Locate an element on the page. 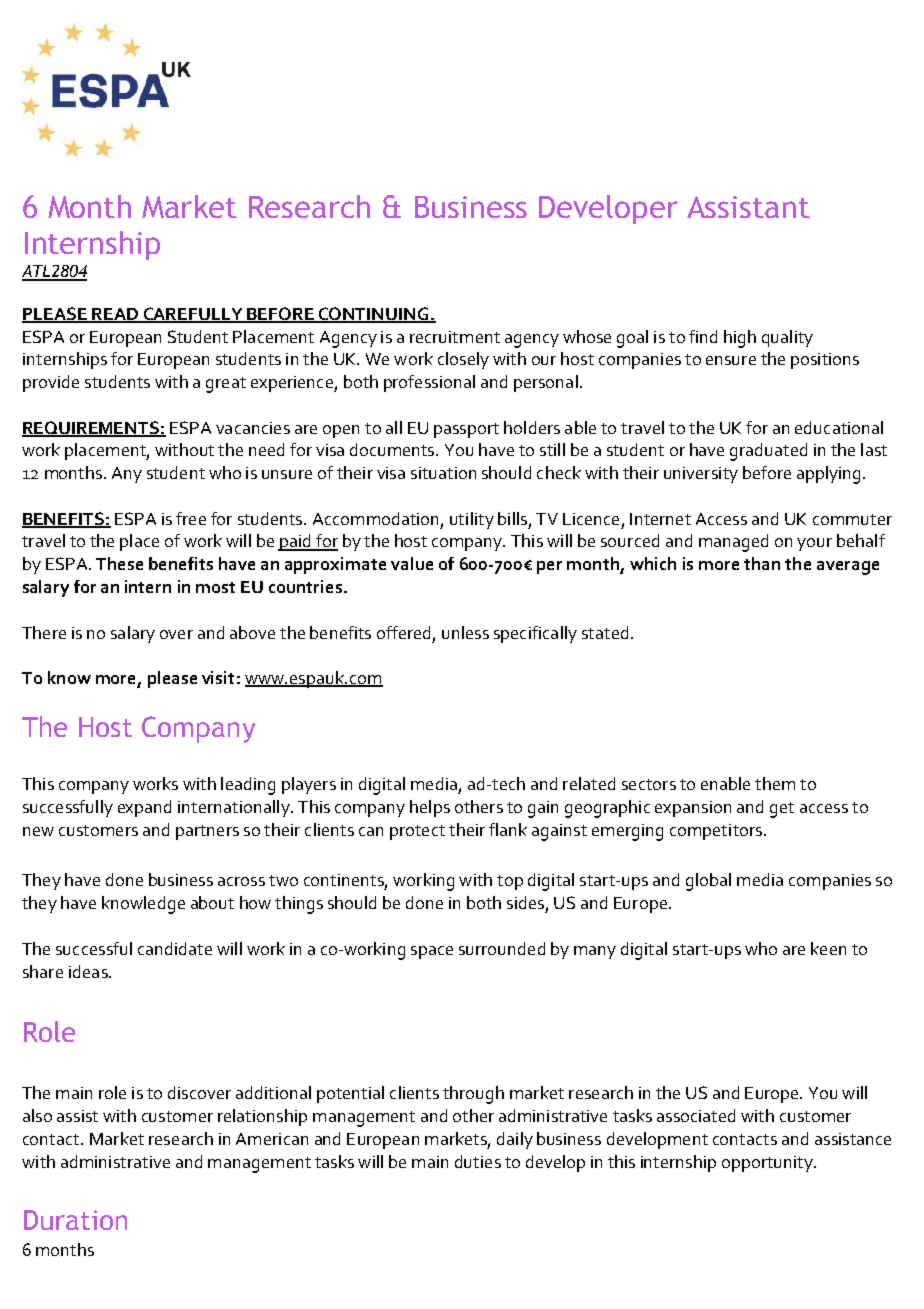 This image has height=1309, width=924. quality is located at coordinates (787, 338).
